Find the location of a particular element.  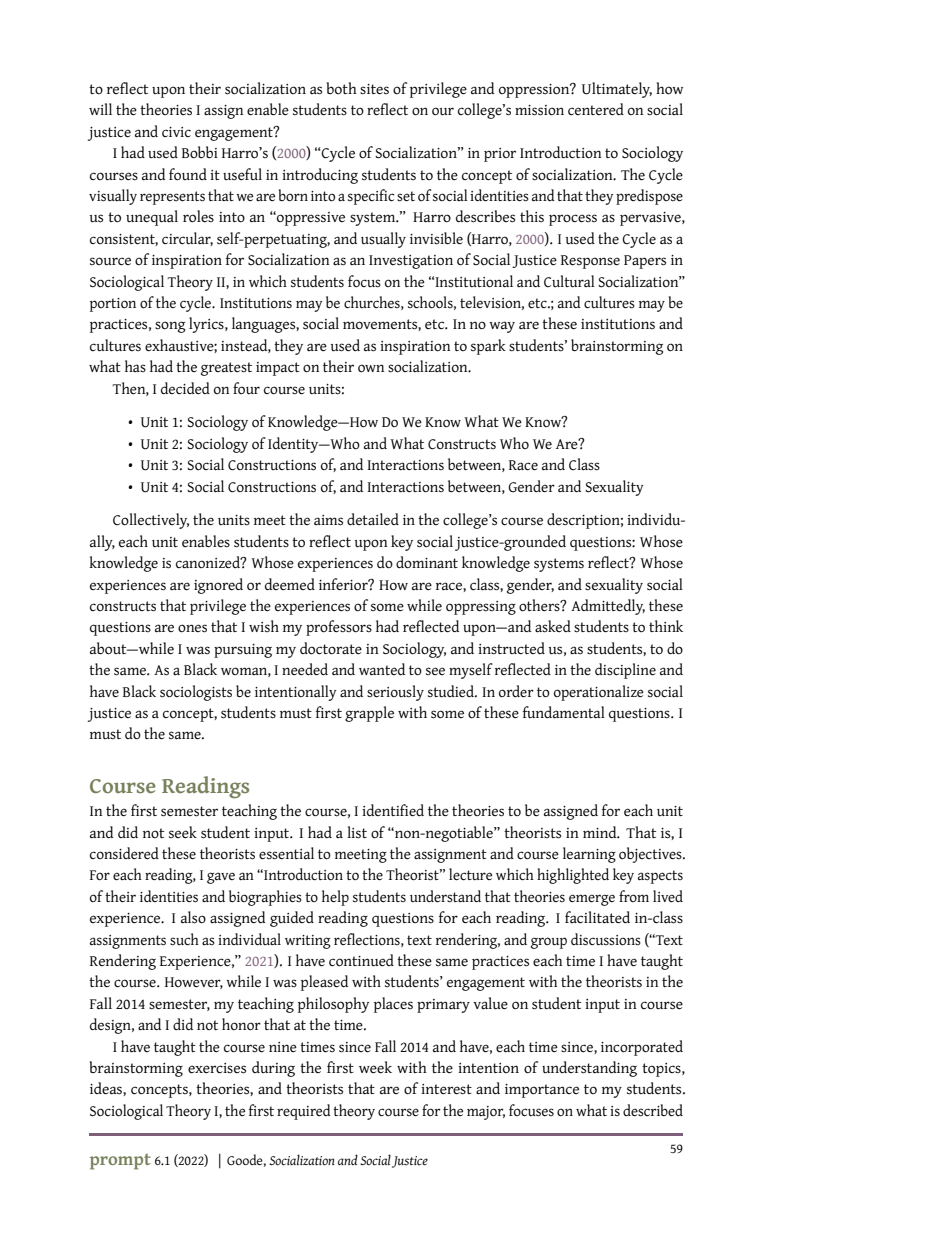

own is located at coordinates (371, 368).
